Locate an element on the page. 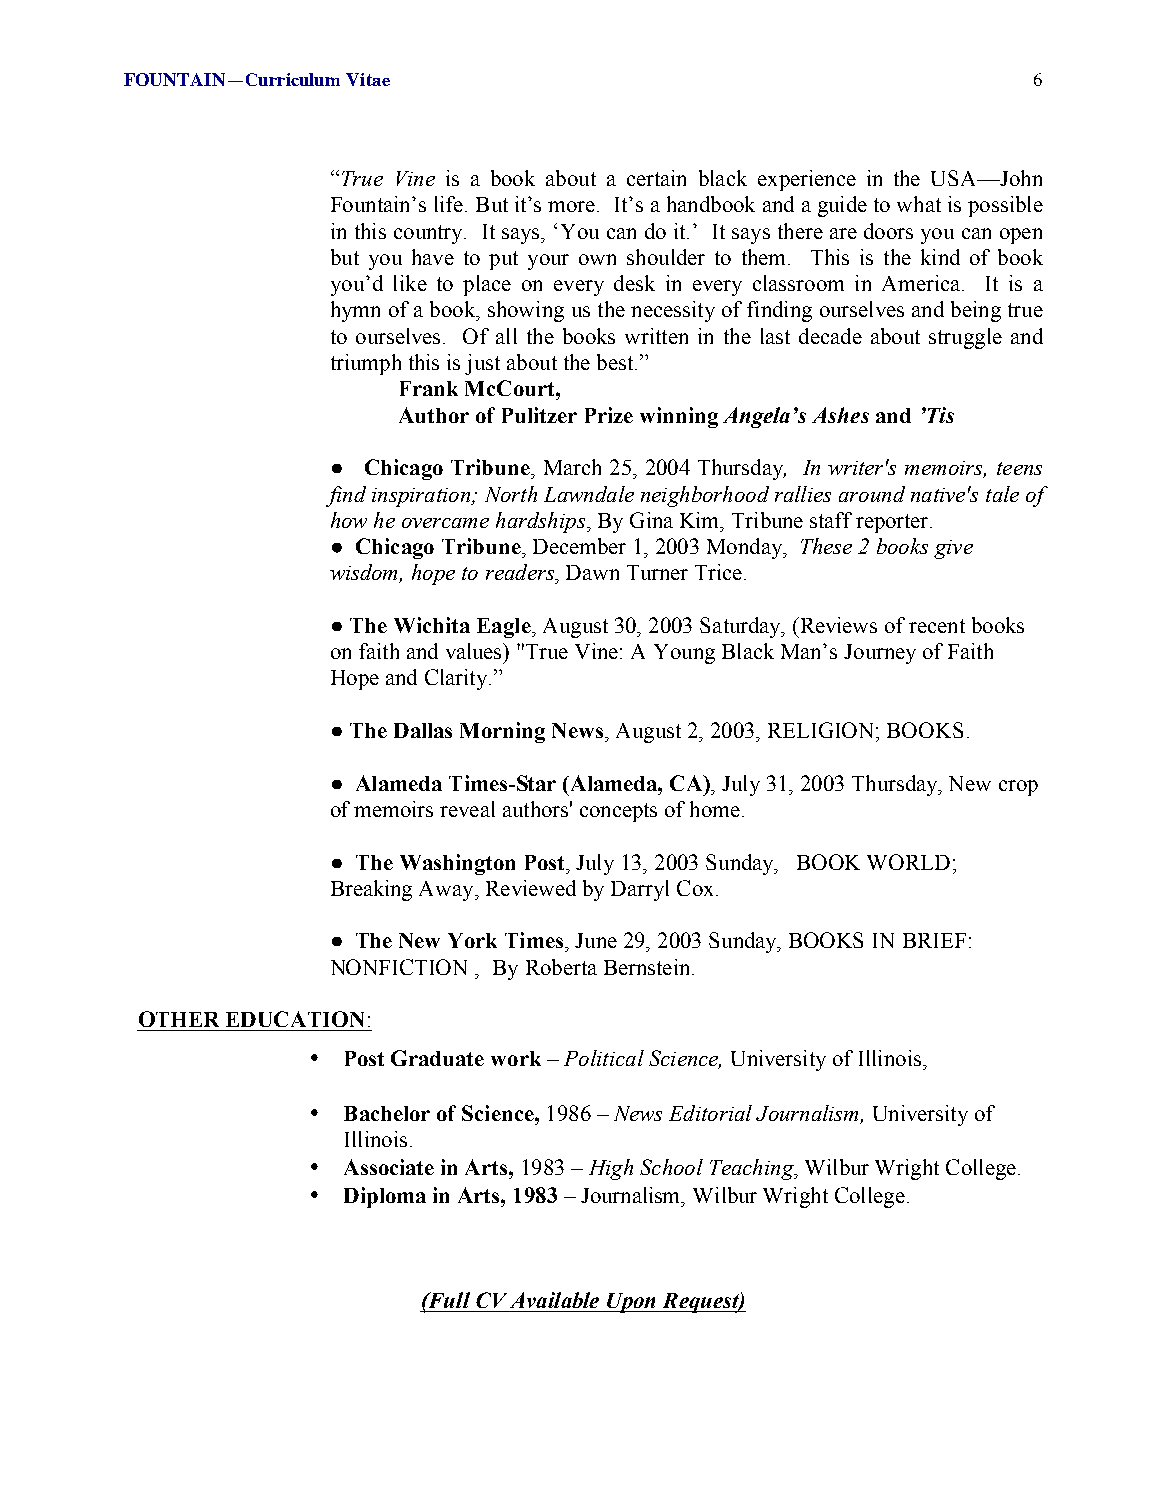 This image has height=1509, width=1166. what is located at coordinates (919, 204).
